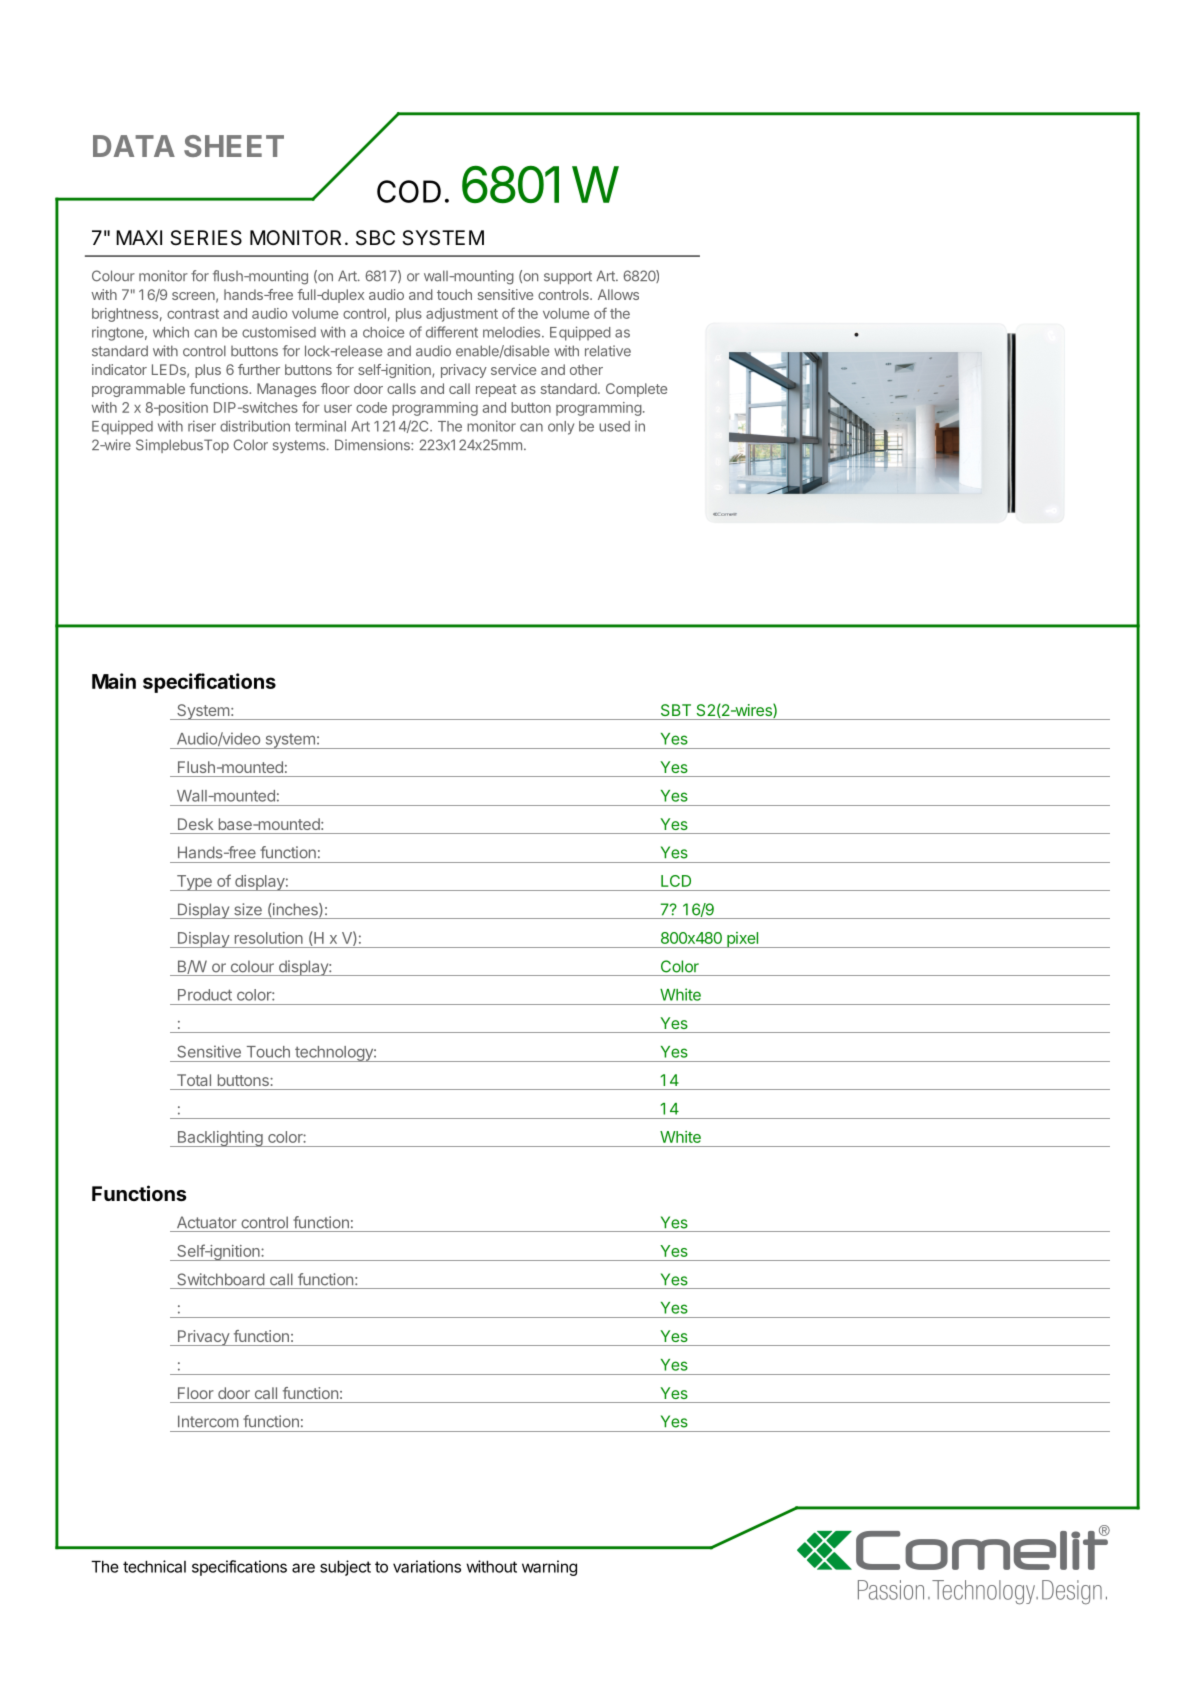 Image resolution: width=1195 pixels, height=1690 pixels. I want to click on technical, so click(154, 1566).
